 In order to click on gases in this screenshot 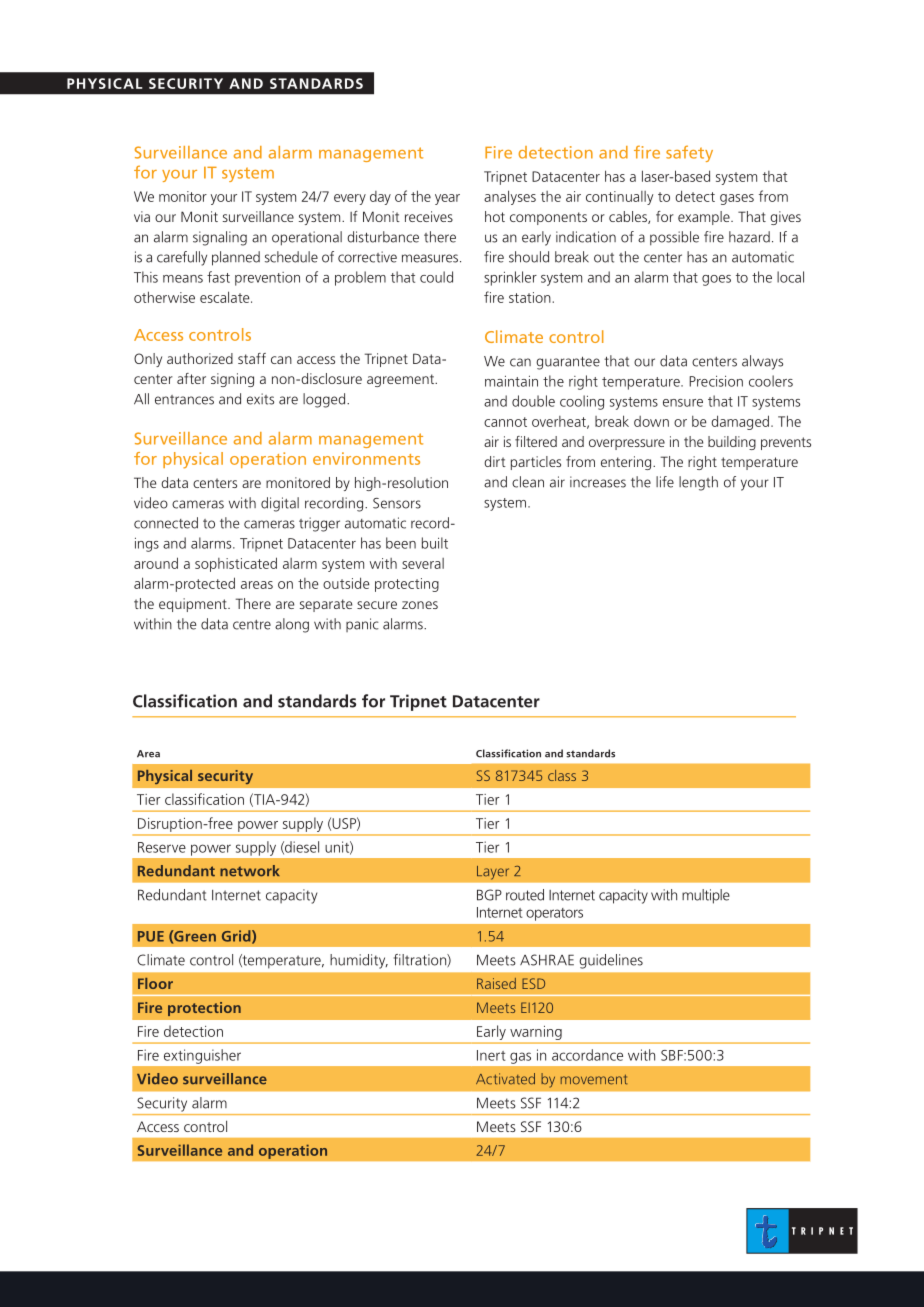, I will do `click(737, 199)`.
